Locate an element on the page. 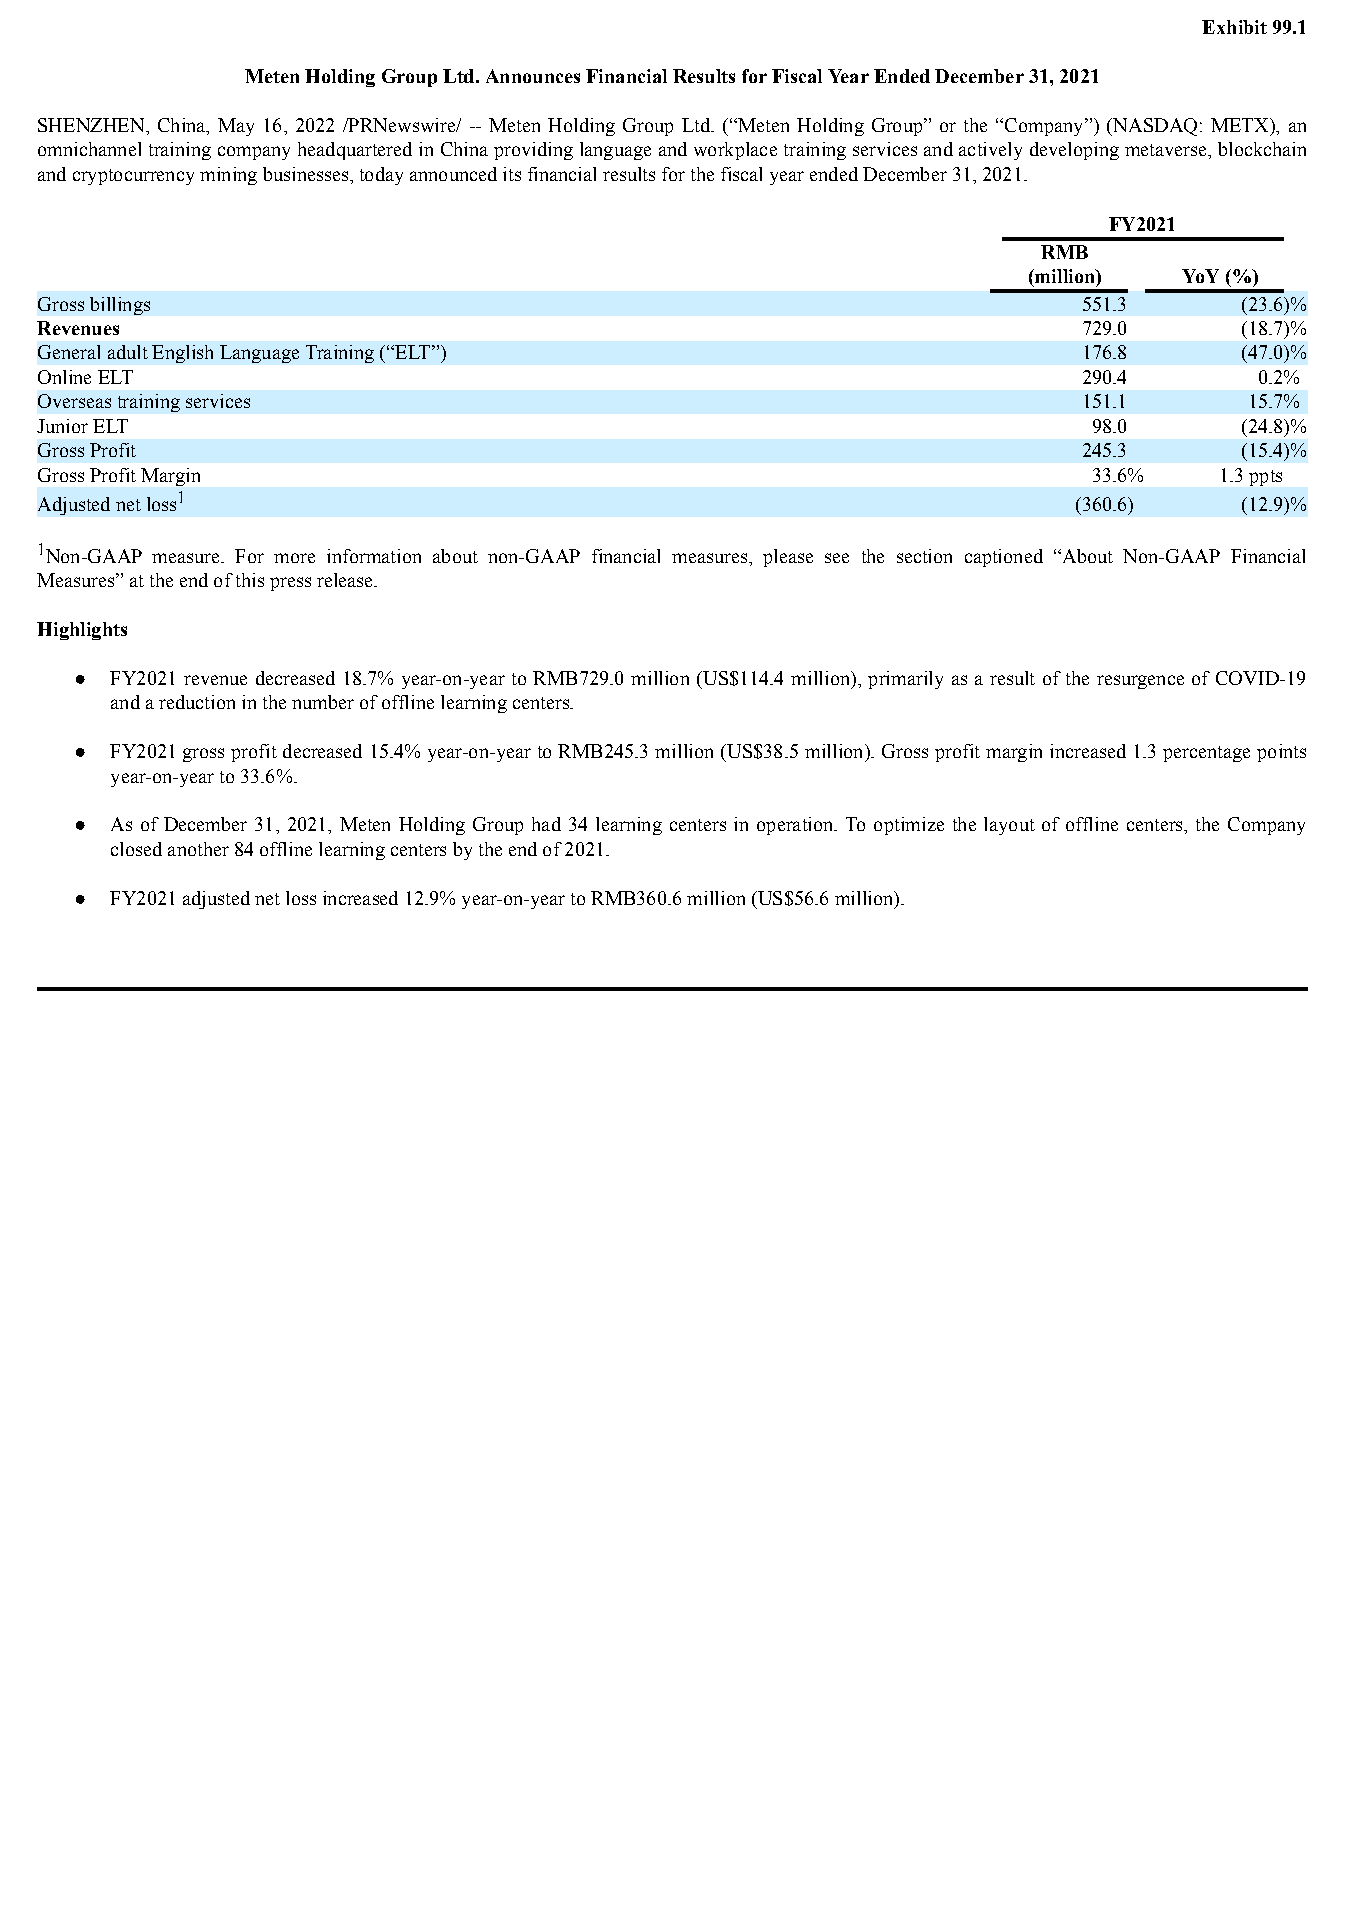  another is located at coordinates (198, 849).
